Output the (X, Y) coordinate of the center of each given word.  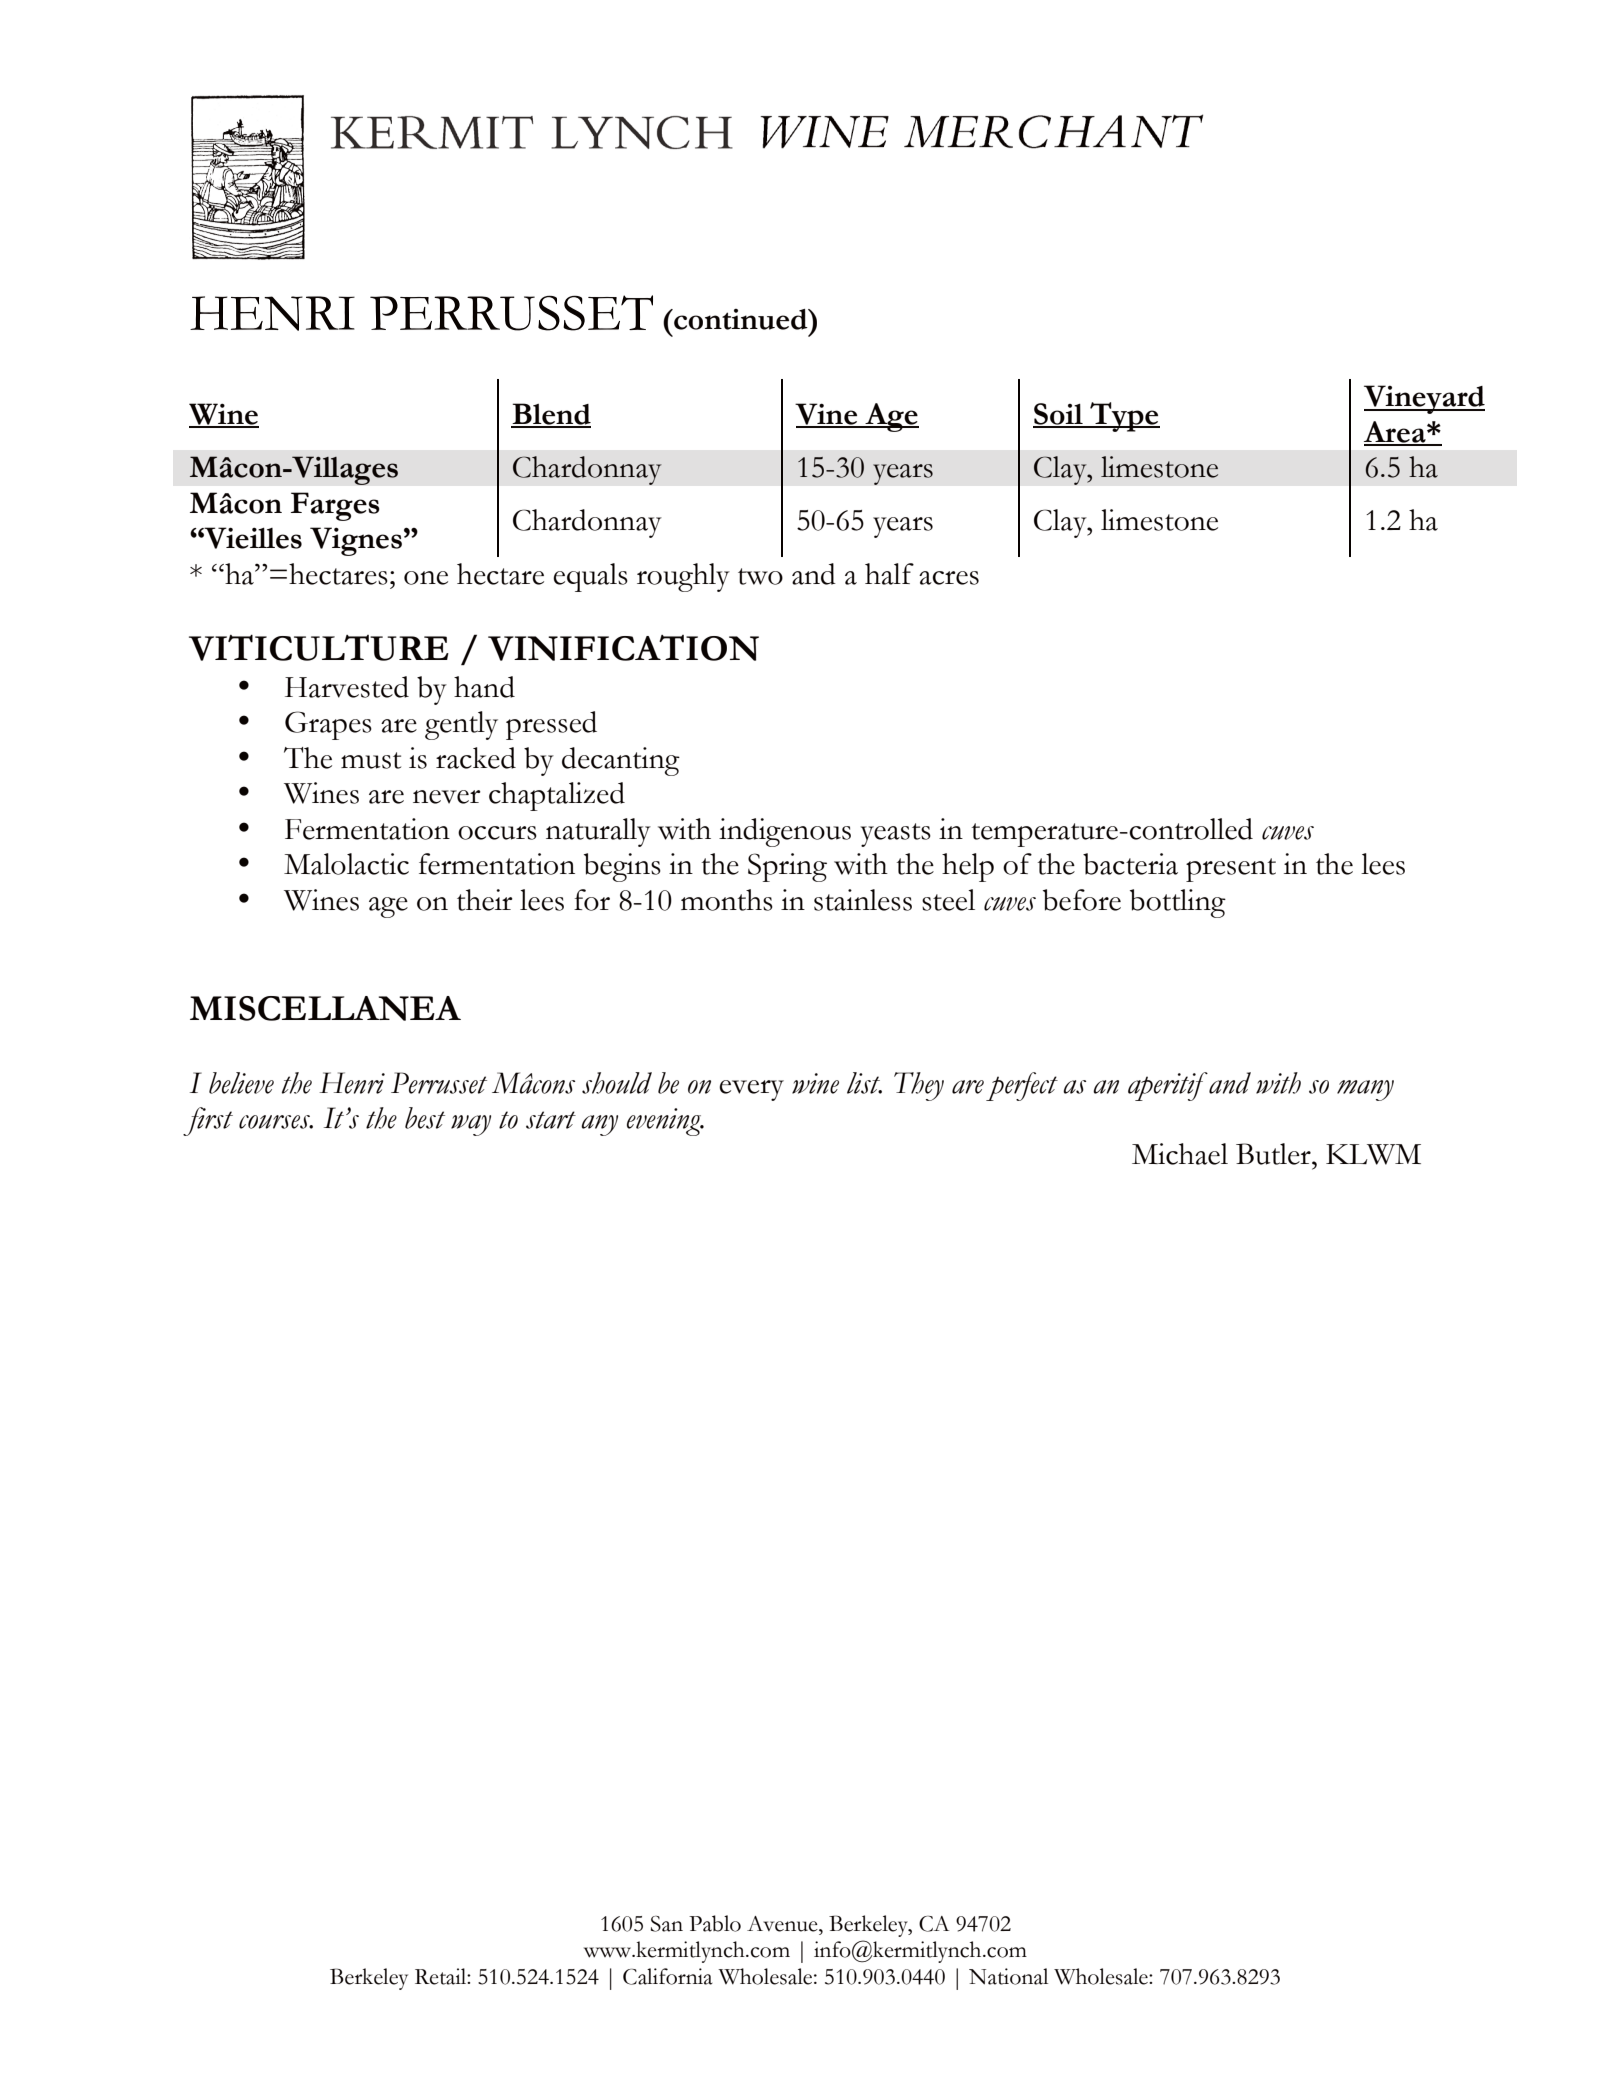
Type (1124, 417)
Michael (1180, 1154)
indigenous (785, 832)
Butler (1274, 1154)
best (425, 1118)
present (1231, 870)
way (471, 1125)
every (751, 1090)
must (371, 760)
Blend (551, 415)
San (667, 1924)
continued (741, 319)
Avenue (783, 1924)
